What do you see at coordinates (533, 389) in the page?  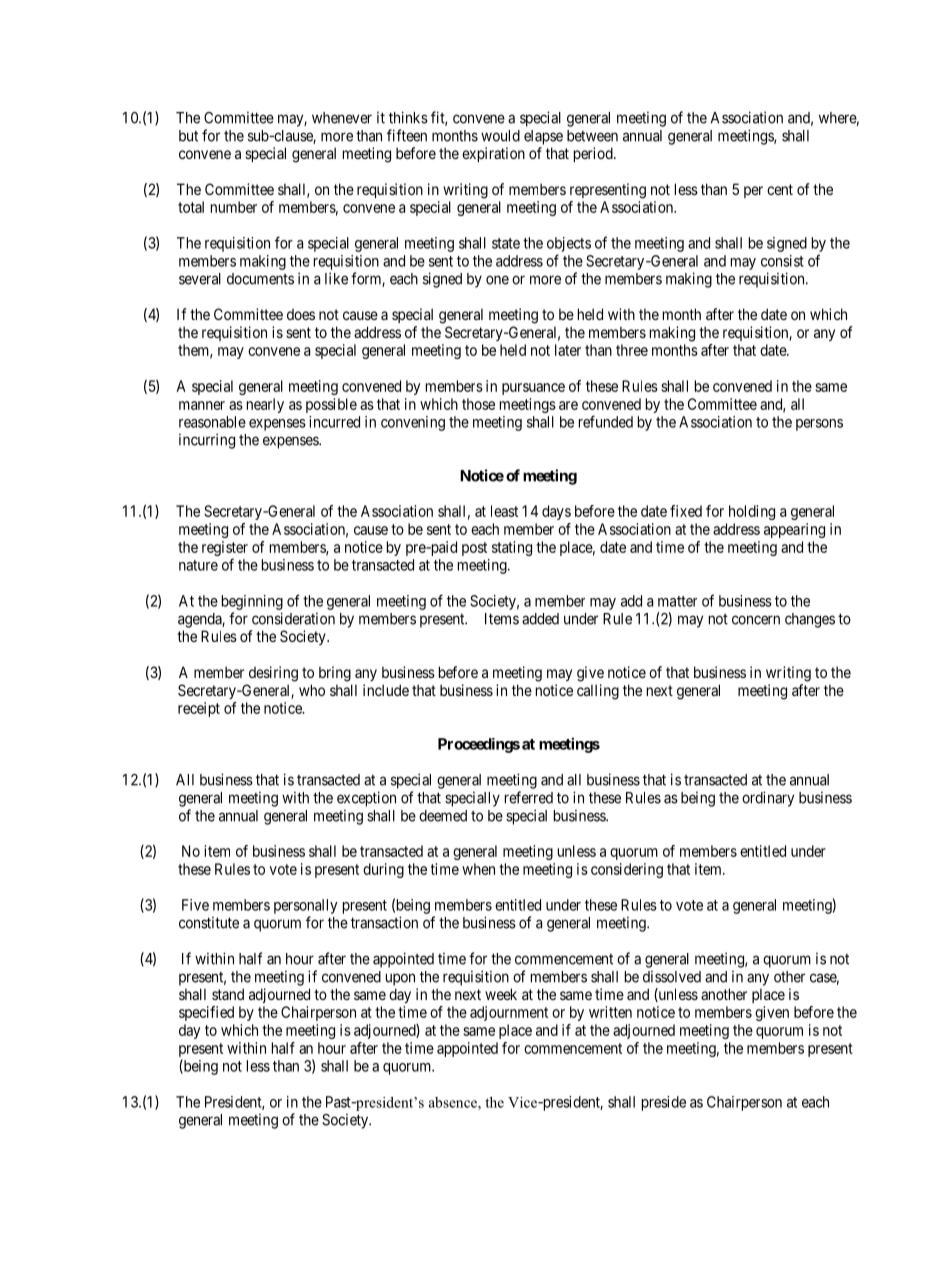 I see `pursuance` at bounding box center [533, 389].
